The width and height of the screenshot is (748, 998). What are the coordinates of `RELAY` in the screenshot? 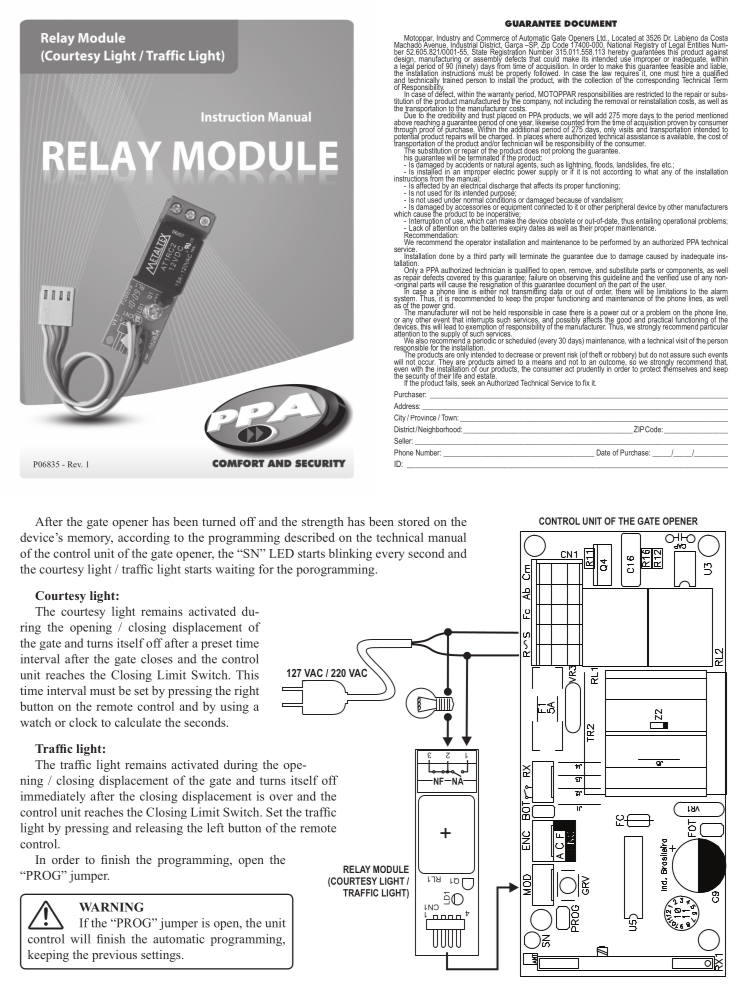 It's located at (356, 869).
